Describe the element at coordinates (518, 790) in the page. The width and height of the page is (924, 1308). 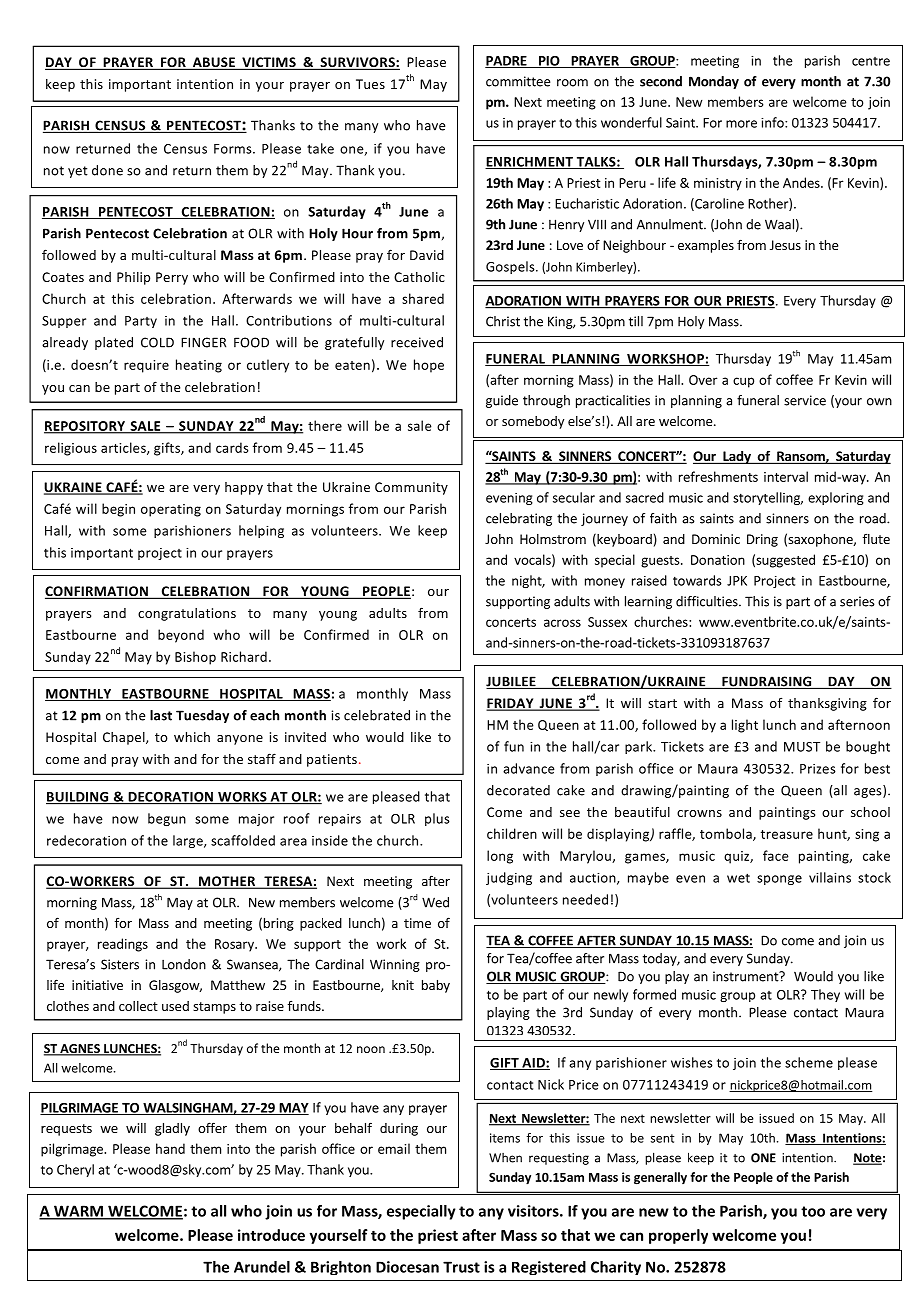
I see `decorated` at that location.
